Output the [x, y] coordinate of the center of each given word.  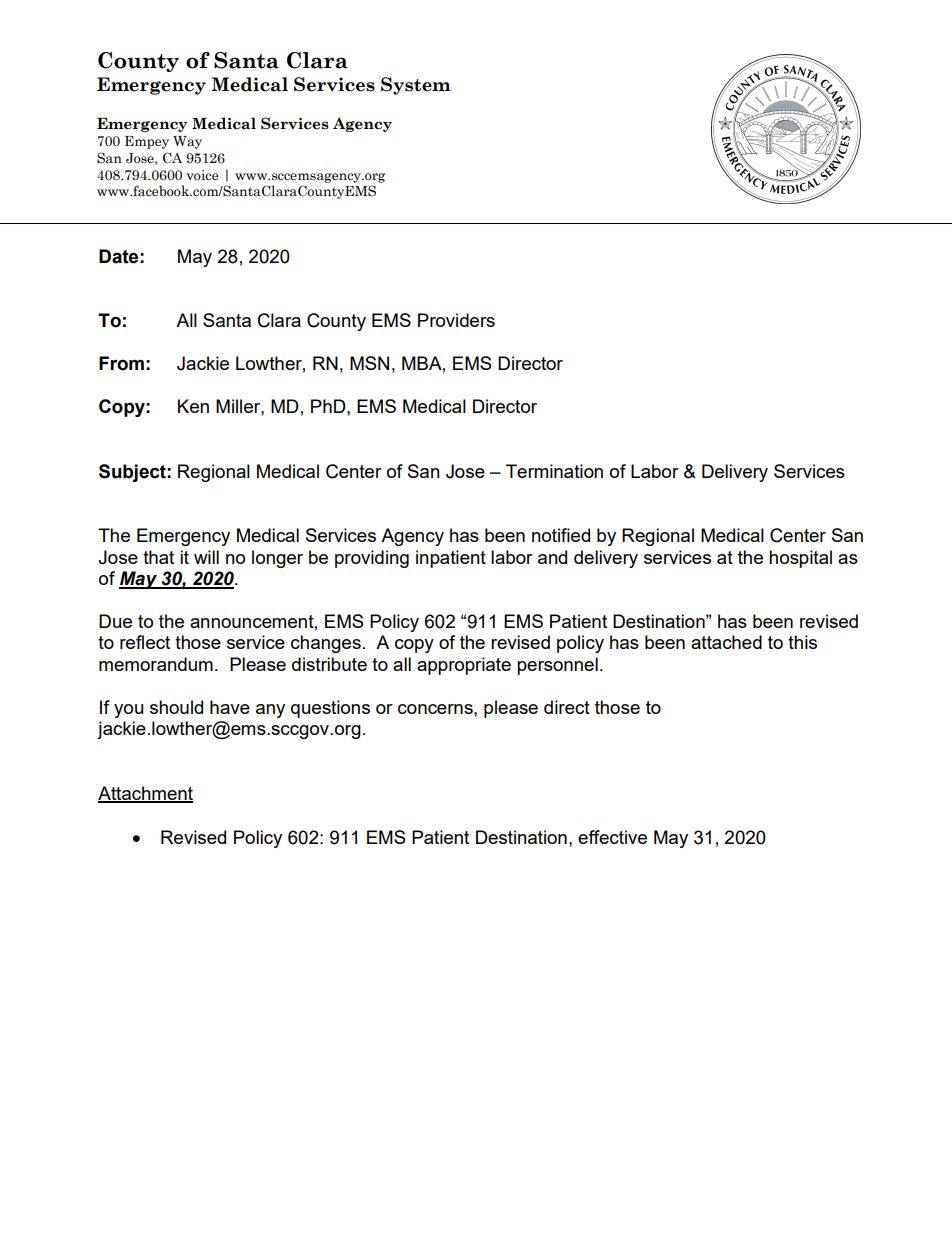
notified [561, 535]
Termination [554, 471]
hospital [800, 559]
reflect [145, 642]
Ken [193, 406]
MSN [369, 363]
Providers [456, 320]
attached [726, 642]
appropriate [464, 666]
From [121, 363]
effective [612, 837]
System [416, 86]
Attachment [145, 794]
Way [187, 142]
